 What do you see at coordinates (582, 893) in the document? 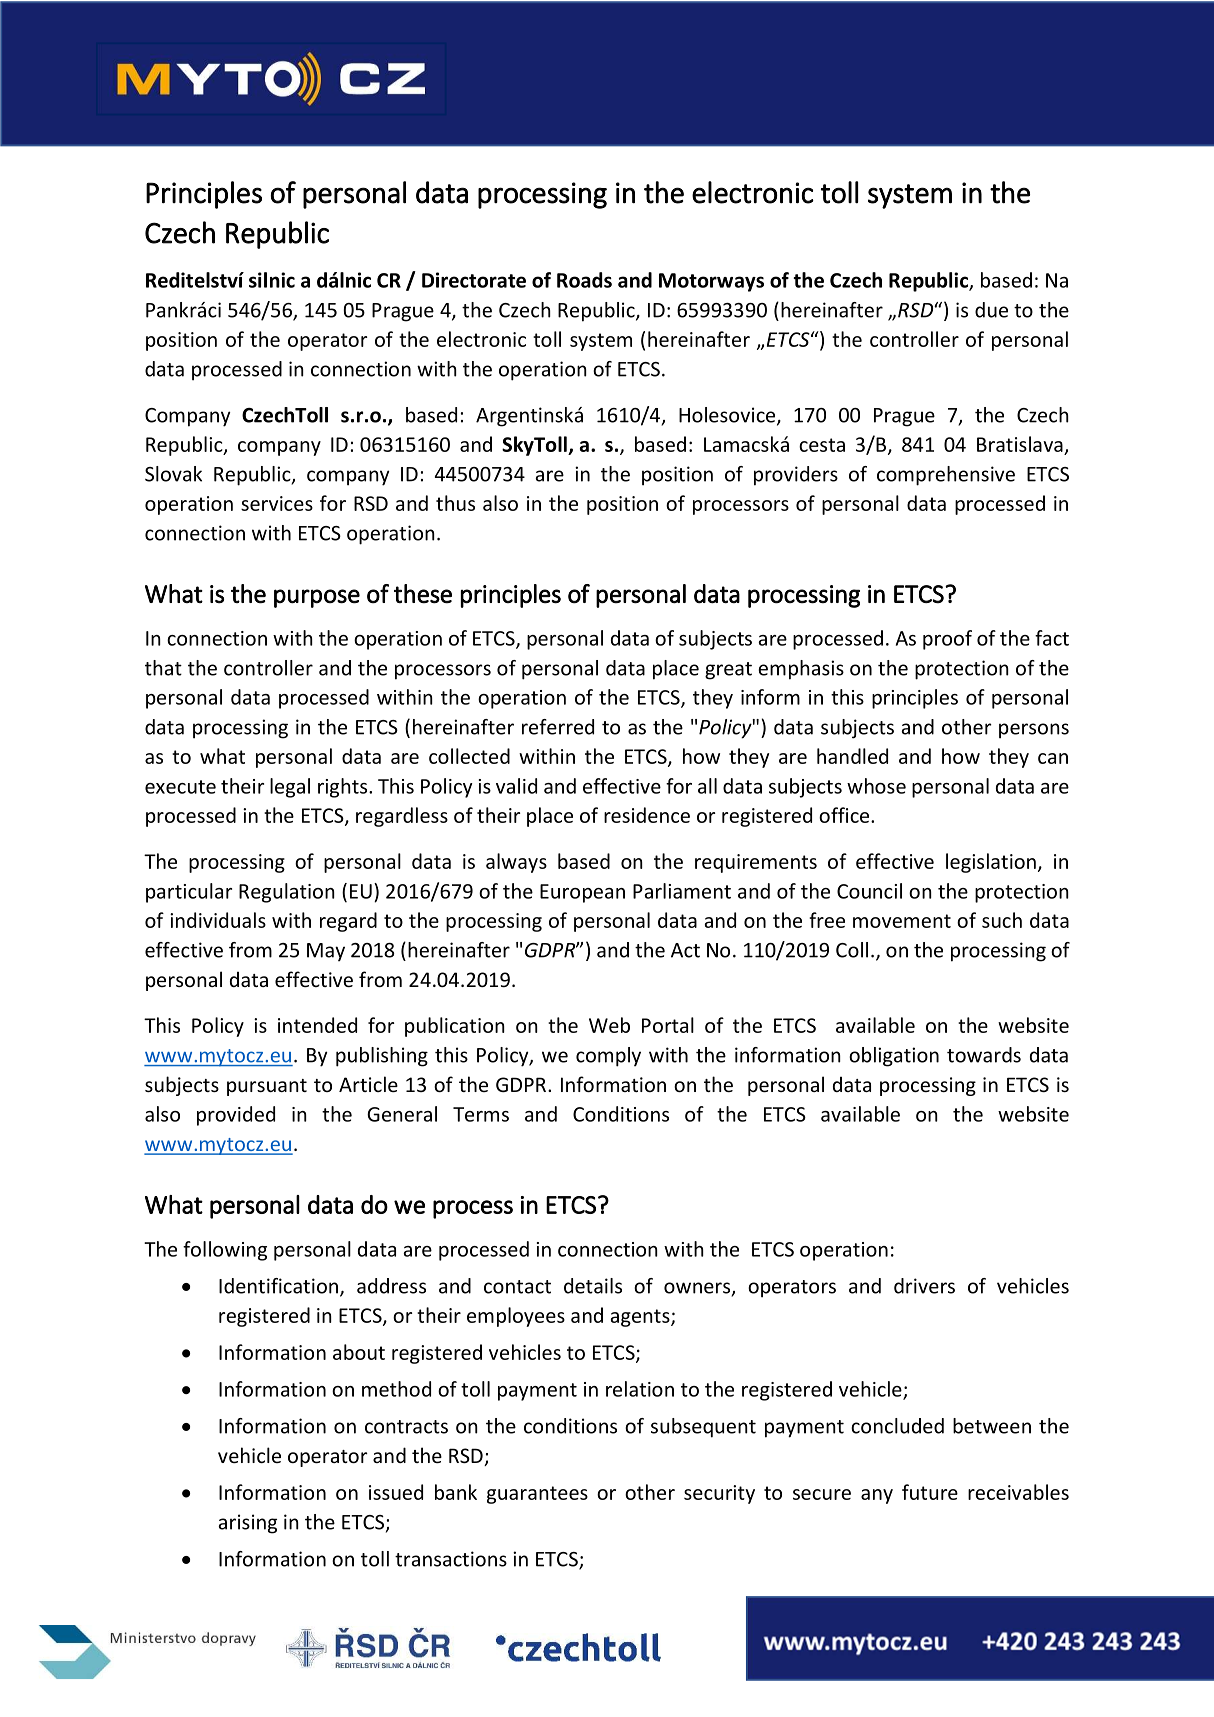
I see `European` at bounding box center [582, 893].
